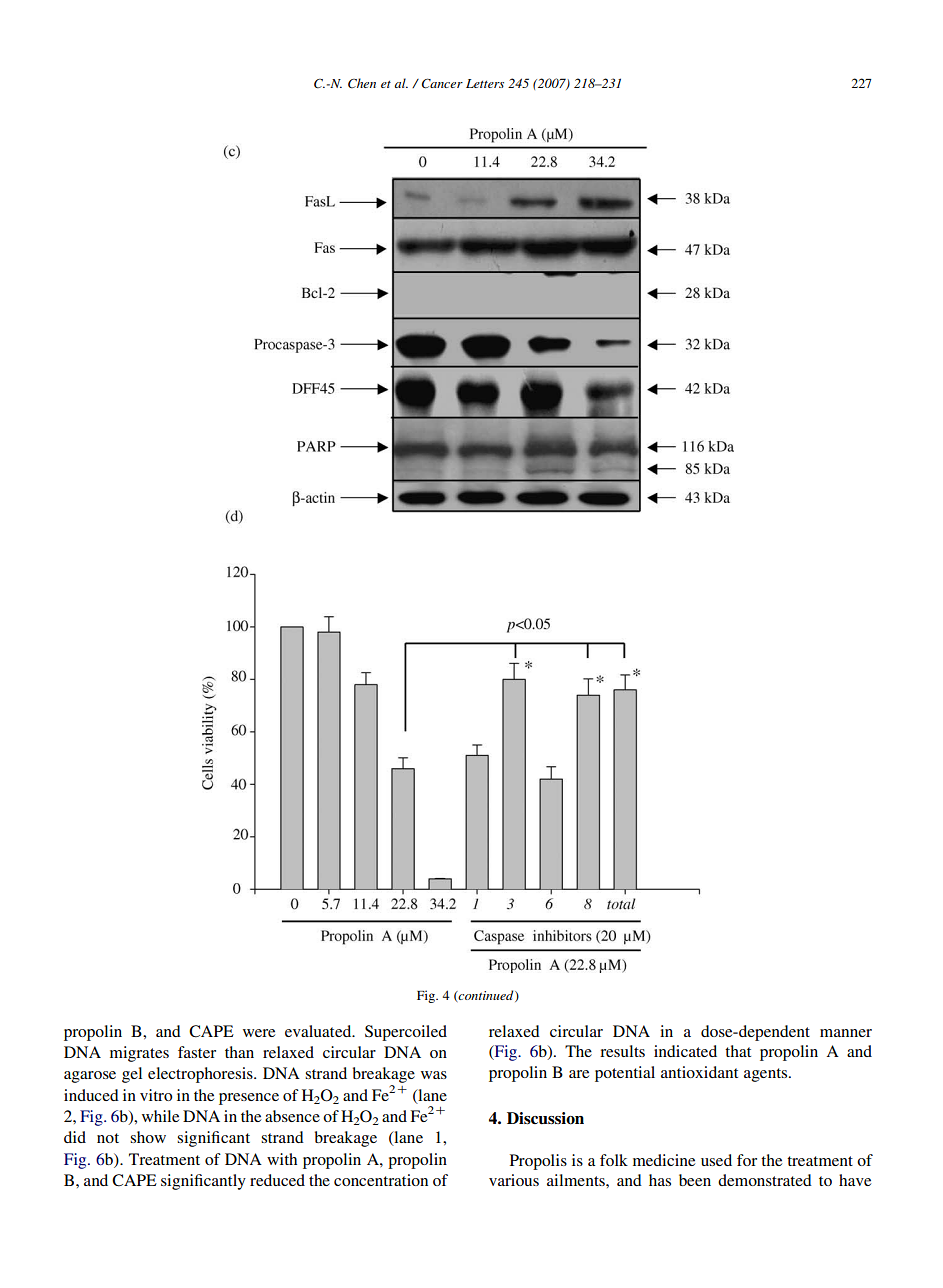 Image resolution: width=943 pixels, height=1288 pixels. What do you see at coordinates (148, 1137) in the screenshot?
I see `show` at bounding box center [148, 1137].
